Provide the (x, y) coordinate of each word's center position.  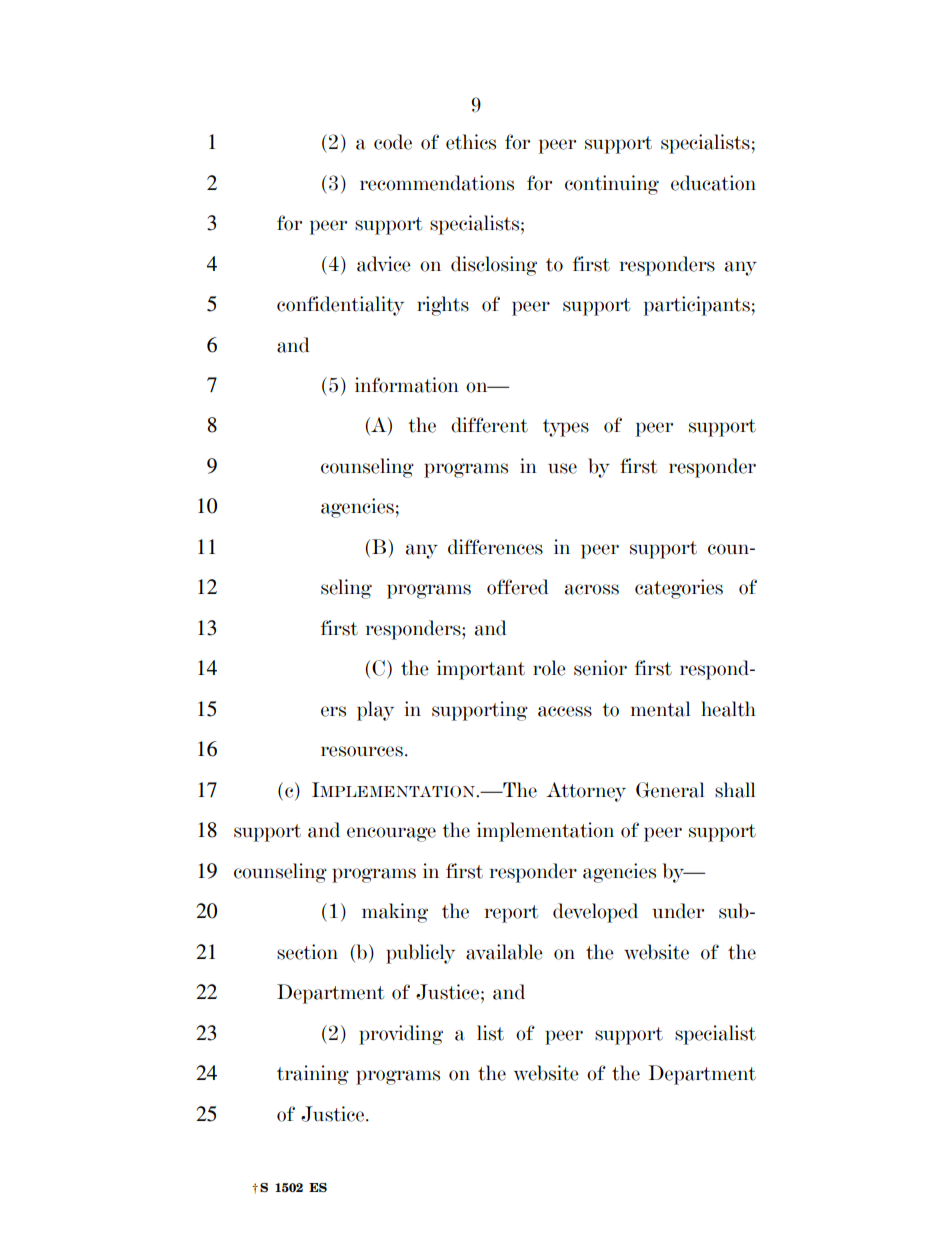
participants (697, 306)
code (393, 142)
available (504, 952)
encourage (391, 834)
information (407, 385)
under (678, 911)
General (670, 790)
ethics (471, 142)
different (489, 425)
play (375, 711)
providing (401, 1035)
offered (518, 587)
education (713, 183)
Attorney (586, 792)
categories (679, 589)
